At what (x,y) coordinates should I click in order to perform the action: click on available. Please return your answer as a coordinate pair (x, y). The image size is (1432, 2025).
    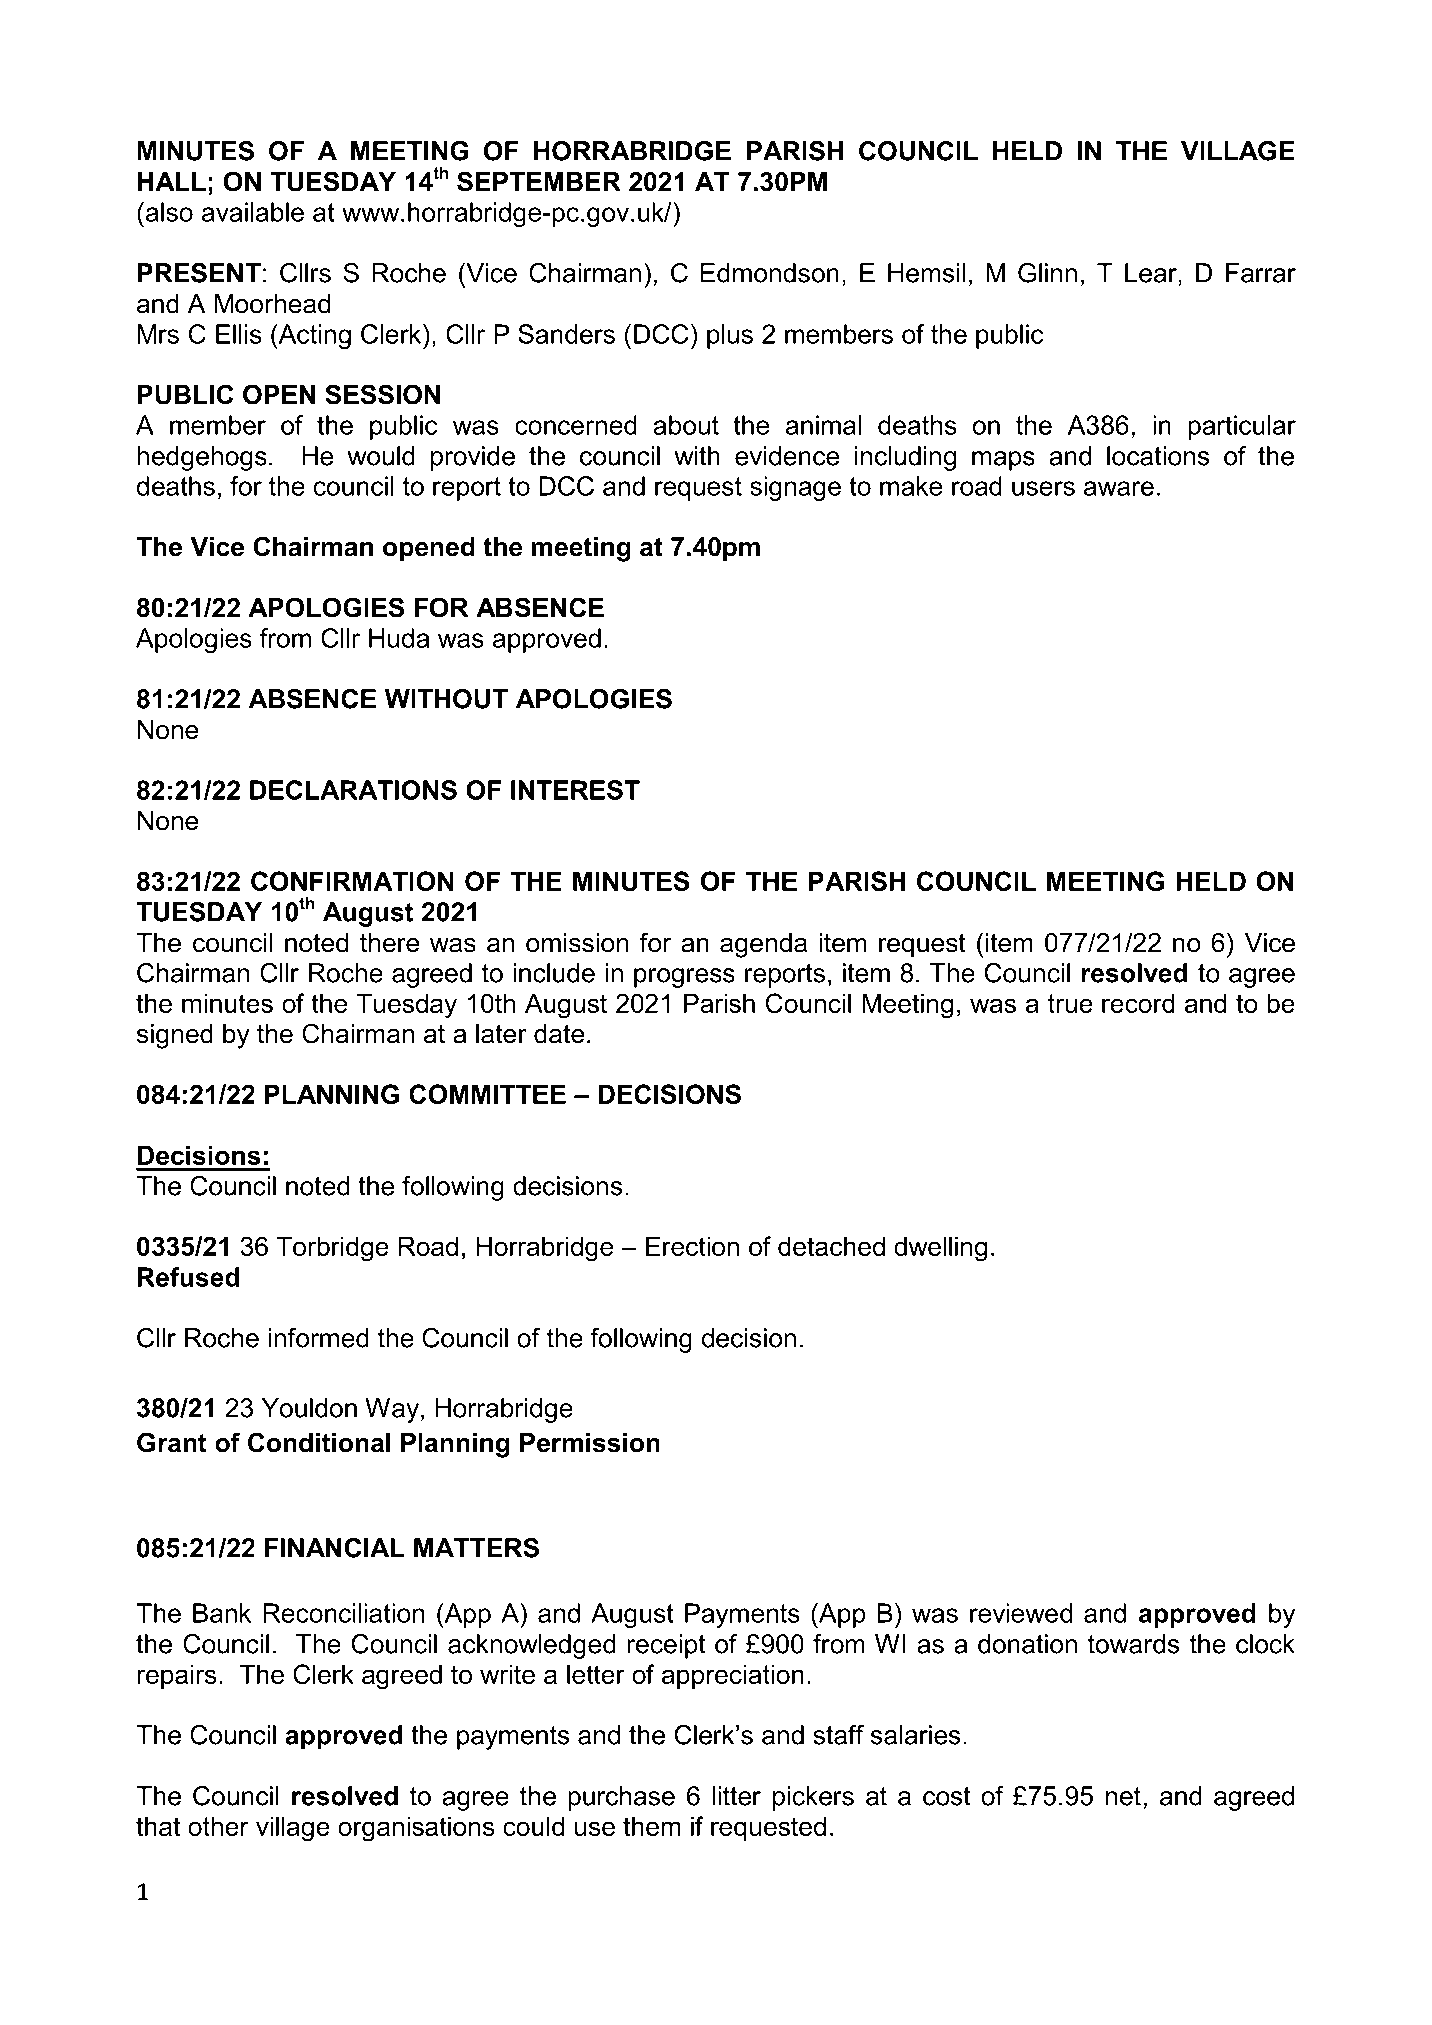
    Looking at the image, I should click on (253, 212).
